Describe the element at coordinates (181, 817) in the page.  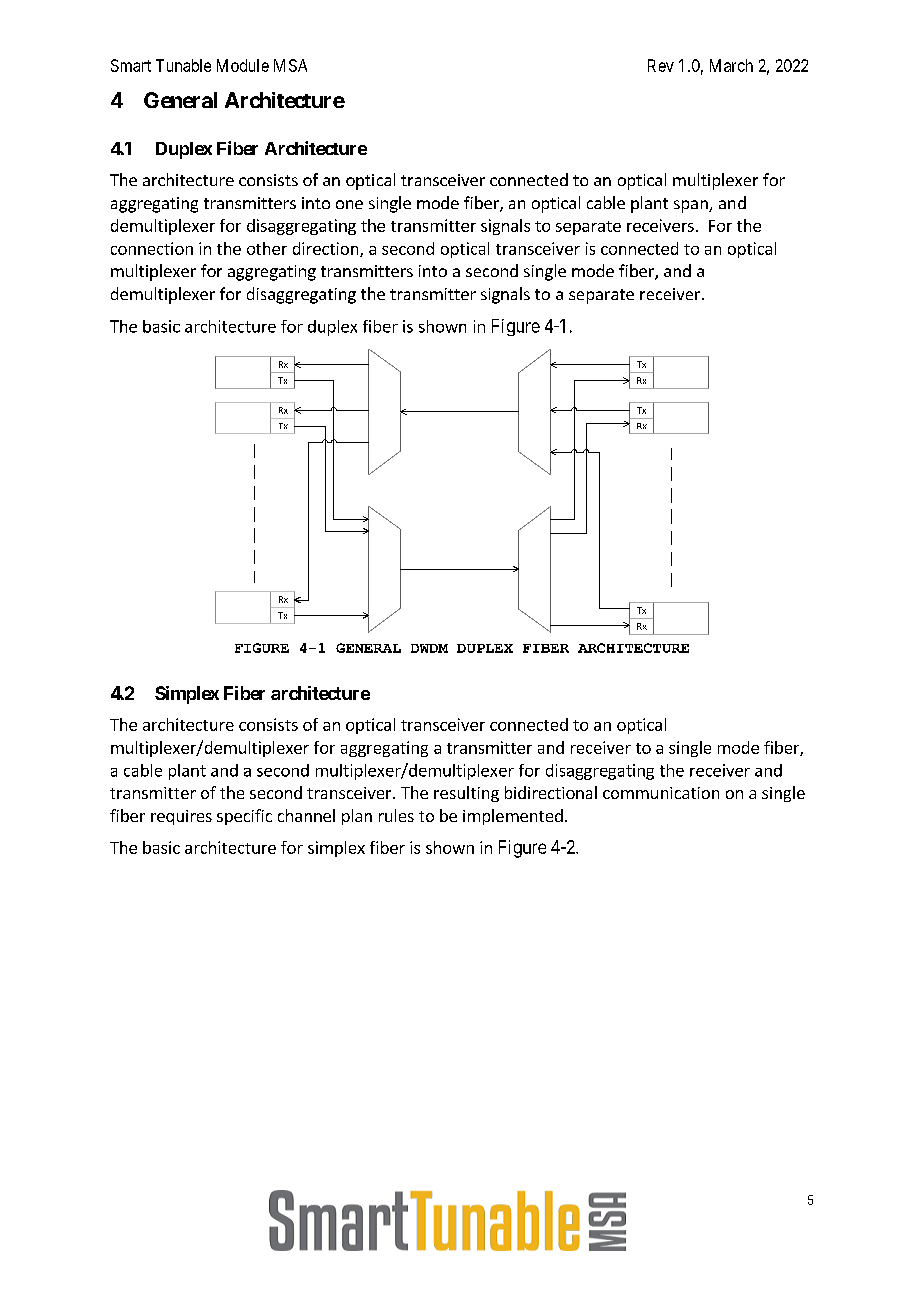
I see `requires` at that location.
